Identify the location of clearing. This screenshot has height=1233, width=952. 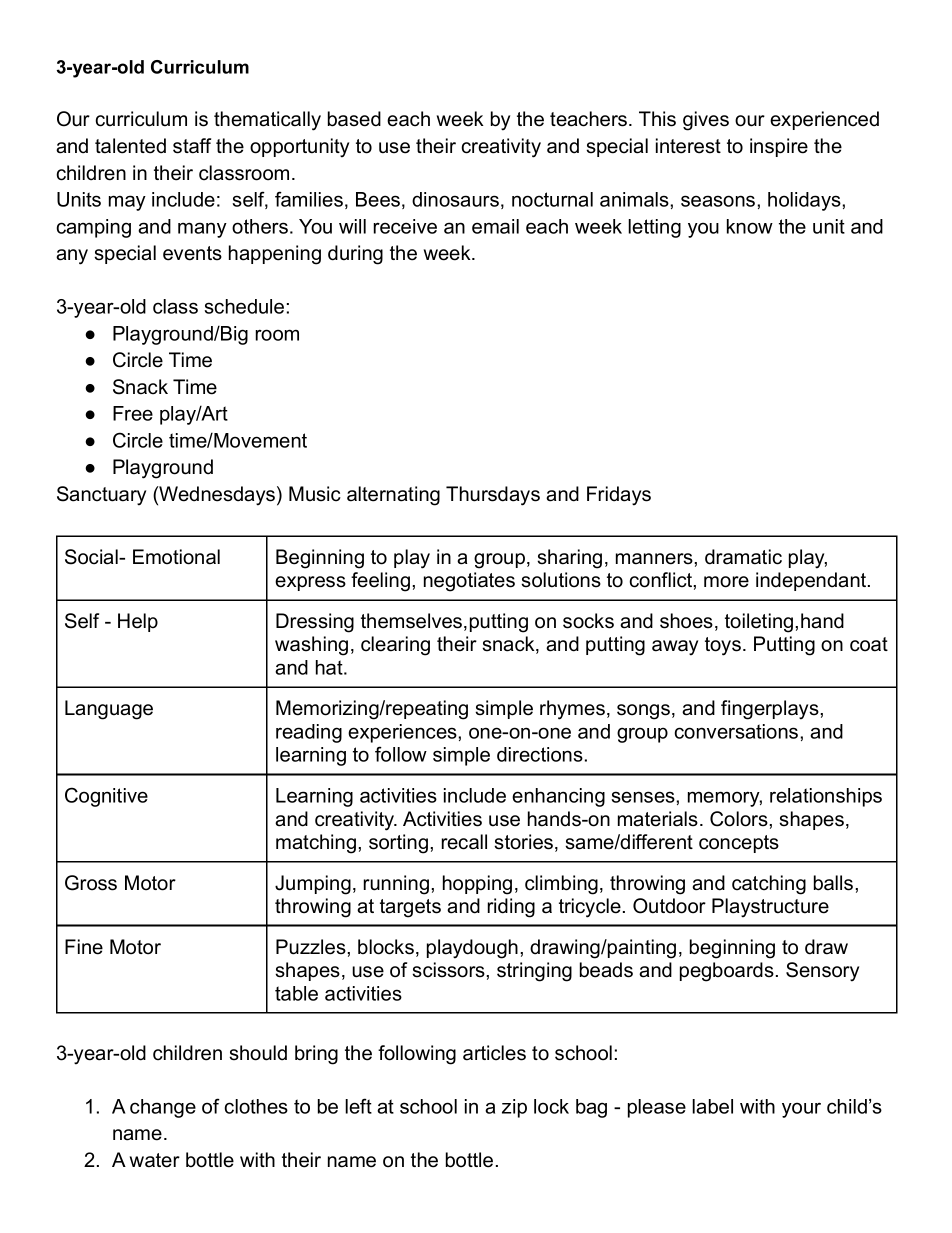
(395, 646).
